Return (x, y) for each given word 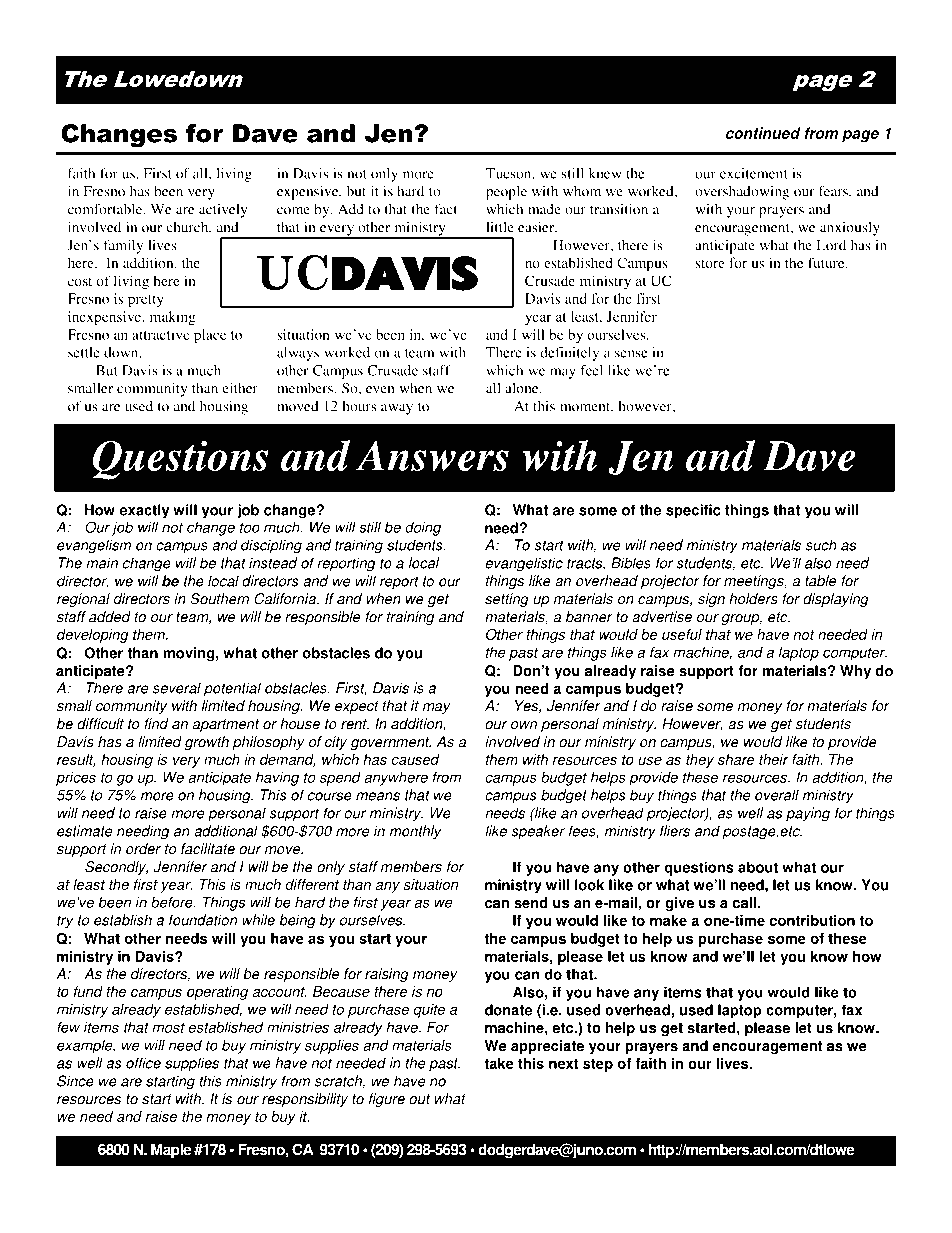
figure (387, 1100)
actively (223, 211)
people (506, 193)
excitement (754, 173)
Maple (171, 1151)
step (598, 1065)
